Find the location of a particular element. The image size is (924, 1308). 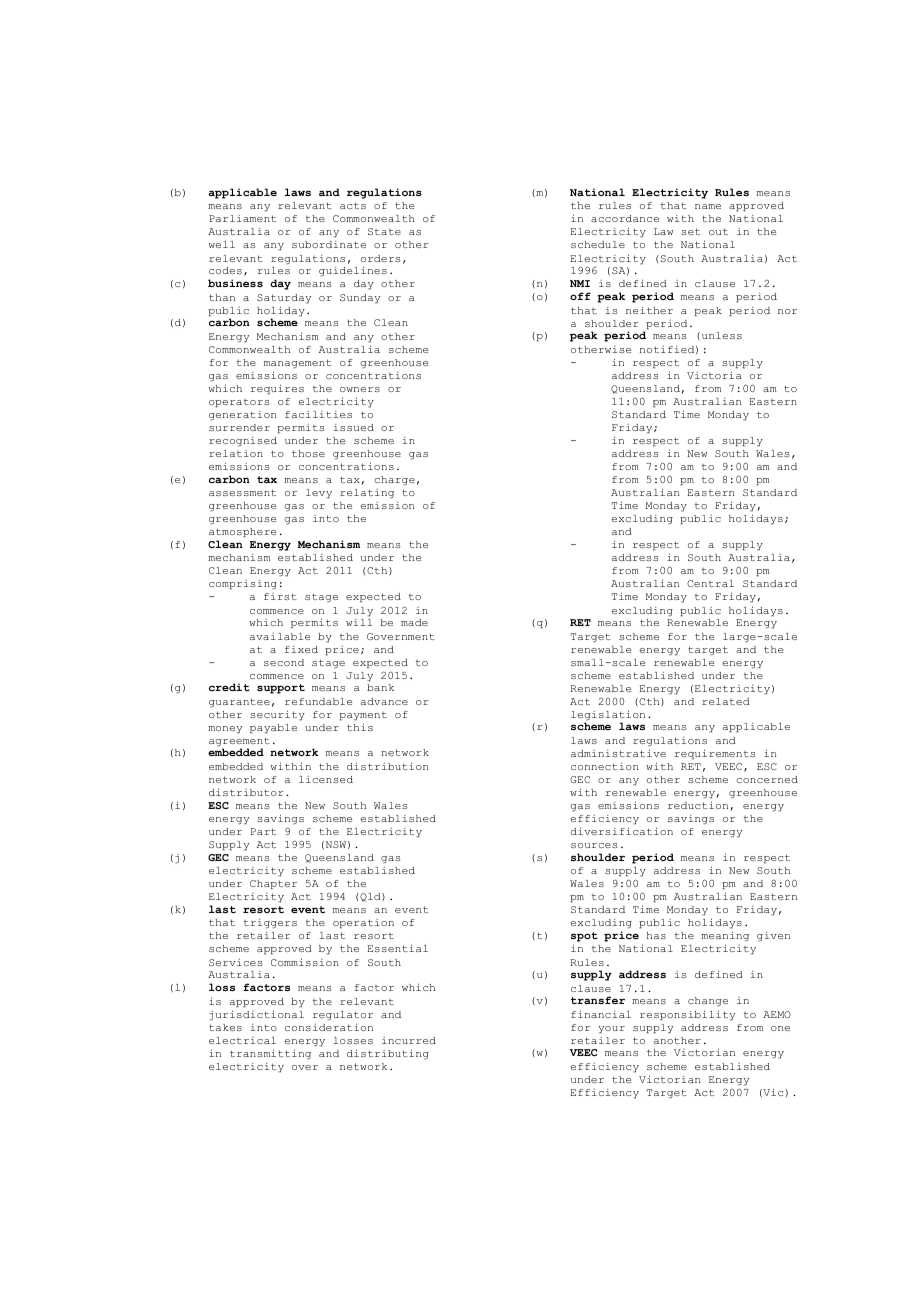

subordinate is located at coordinates (329, 244).
